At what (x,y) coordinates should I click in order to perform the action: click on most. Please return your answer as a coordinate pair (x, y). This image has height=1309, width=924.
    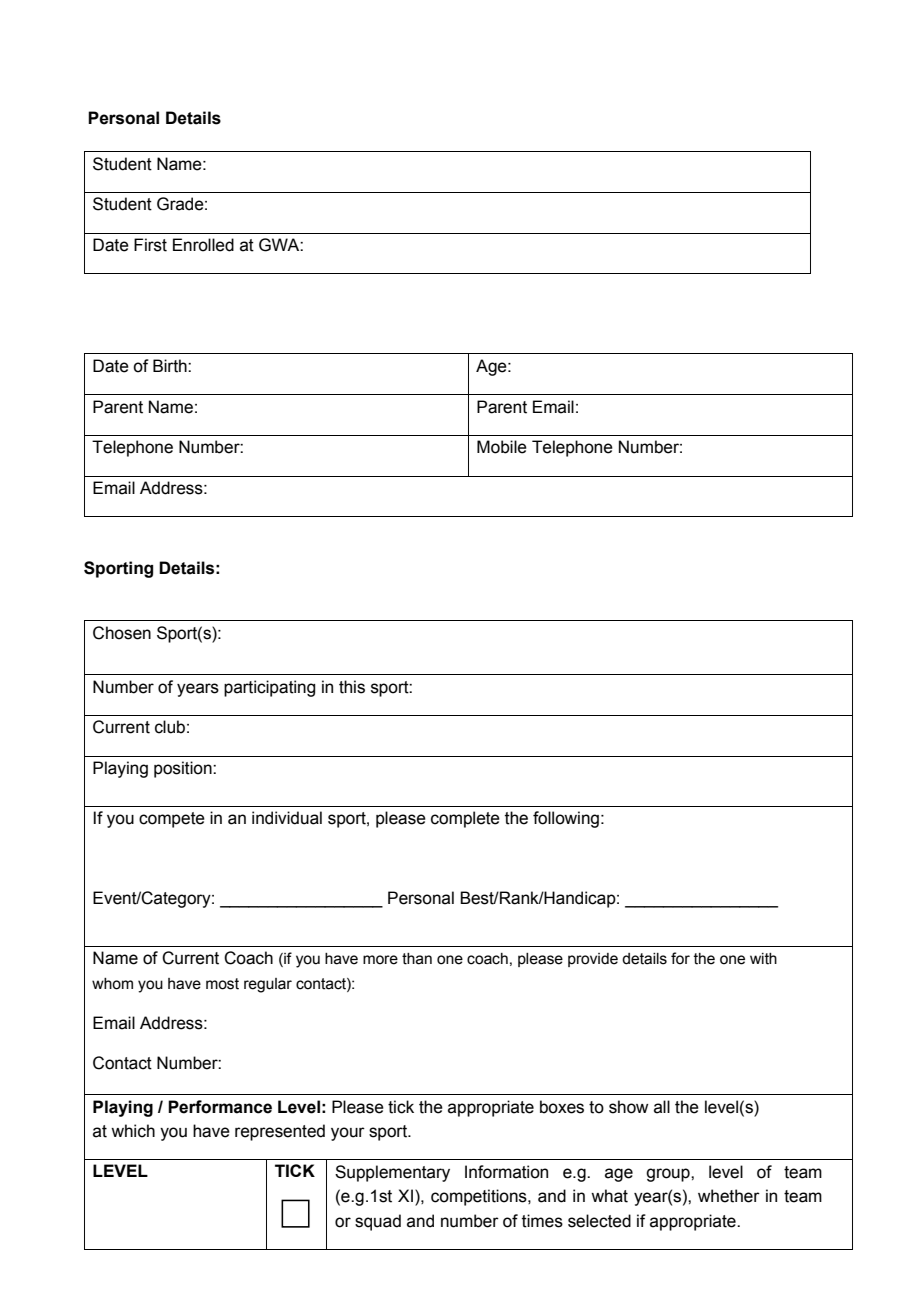
    Looking at the image, I should click on (222, 984).
